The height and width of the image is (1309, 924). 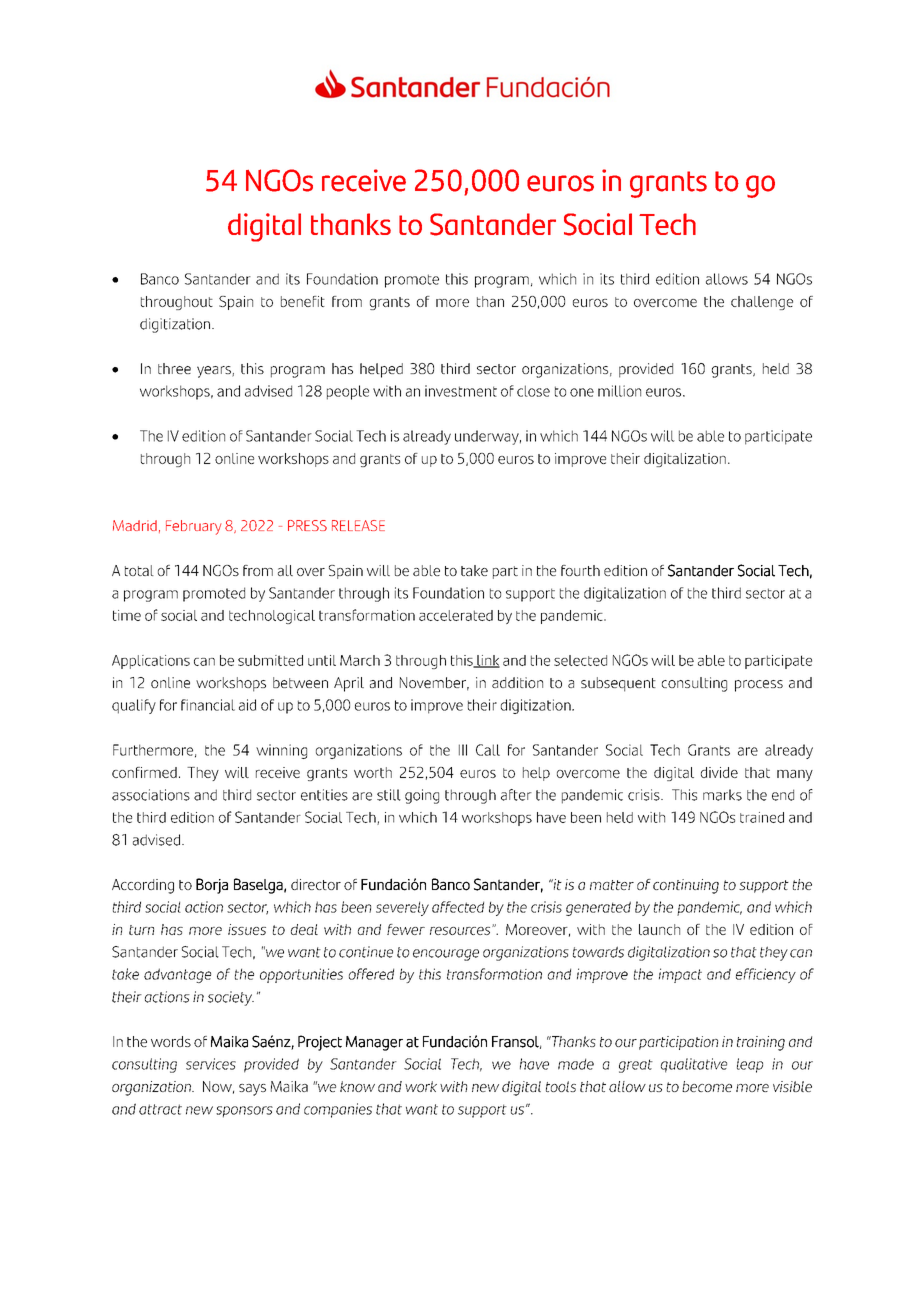 What do you see at coordinates (759, 686) in the image?
I see `process` at bounding box center [759, 686].
